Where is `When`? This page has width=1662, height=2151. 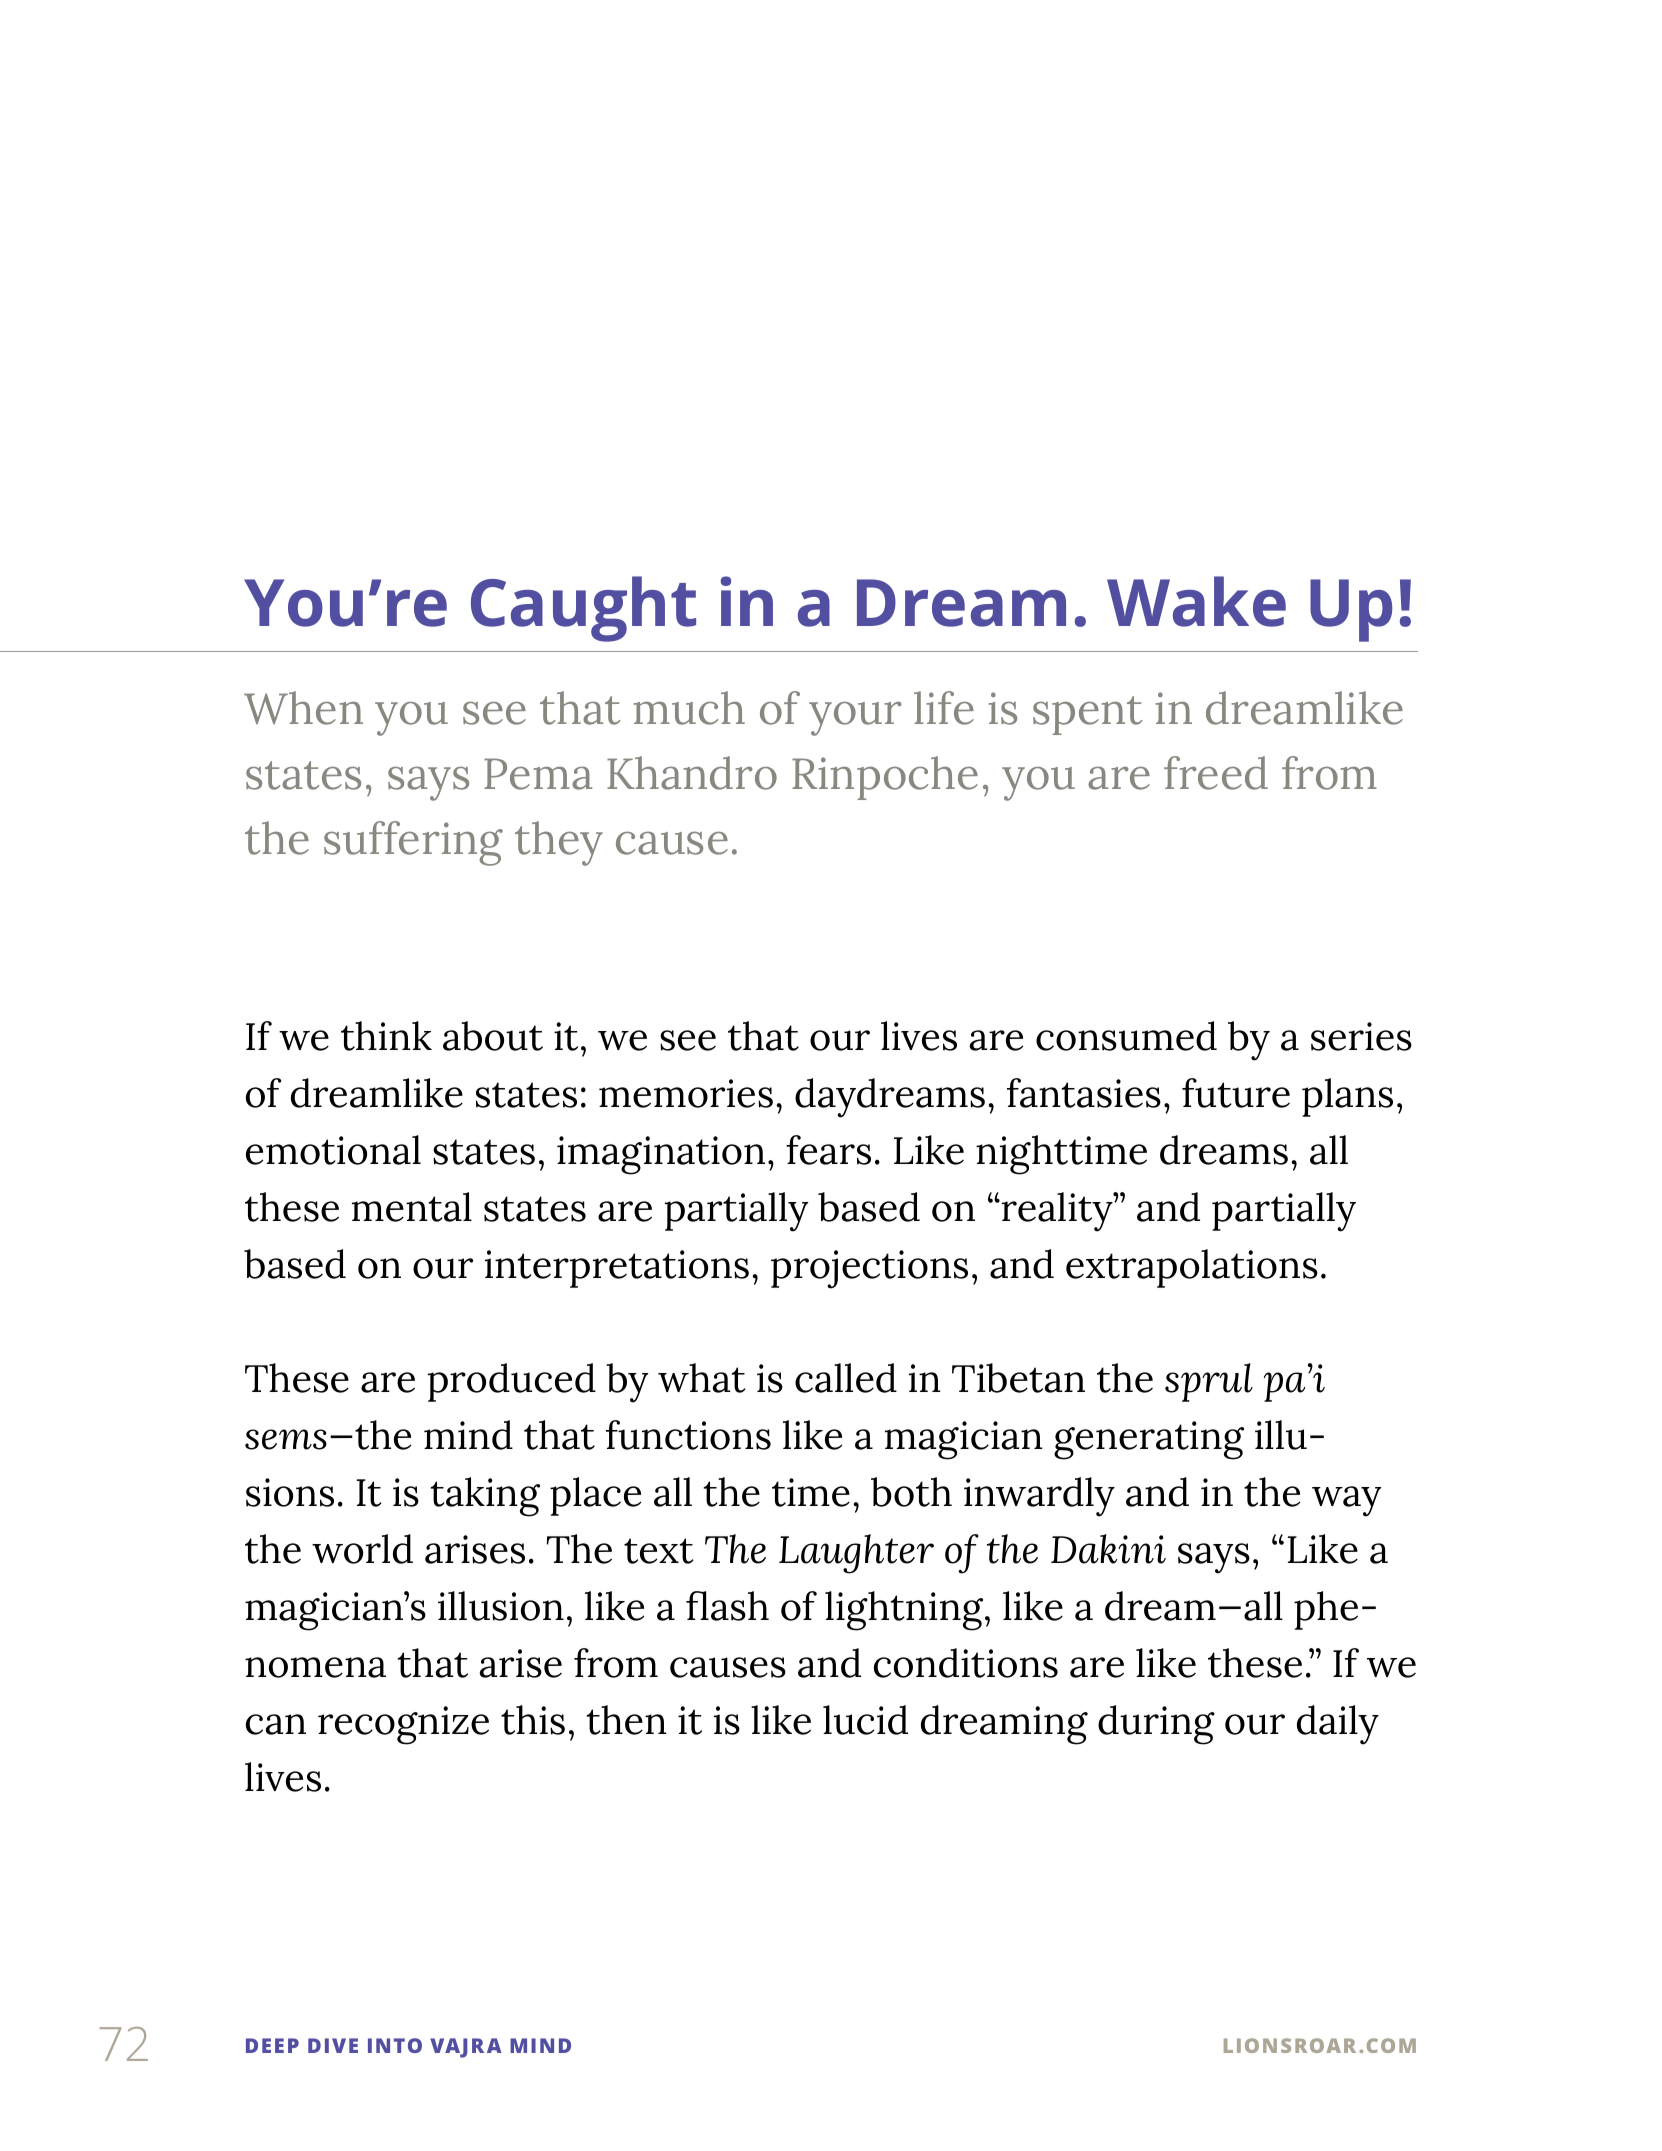 When is located at coordinates (303, 708).
